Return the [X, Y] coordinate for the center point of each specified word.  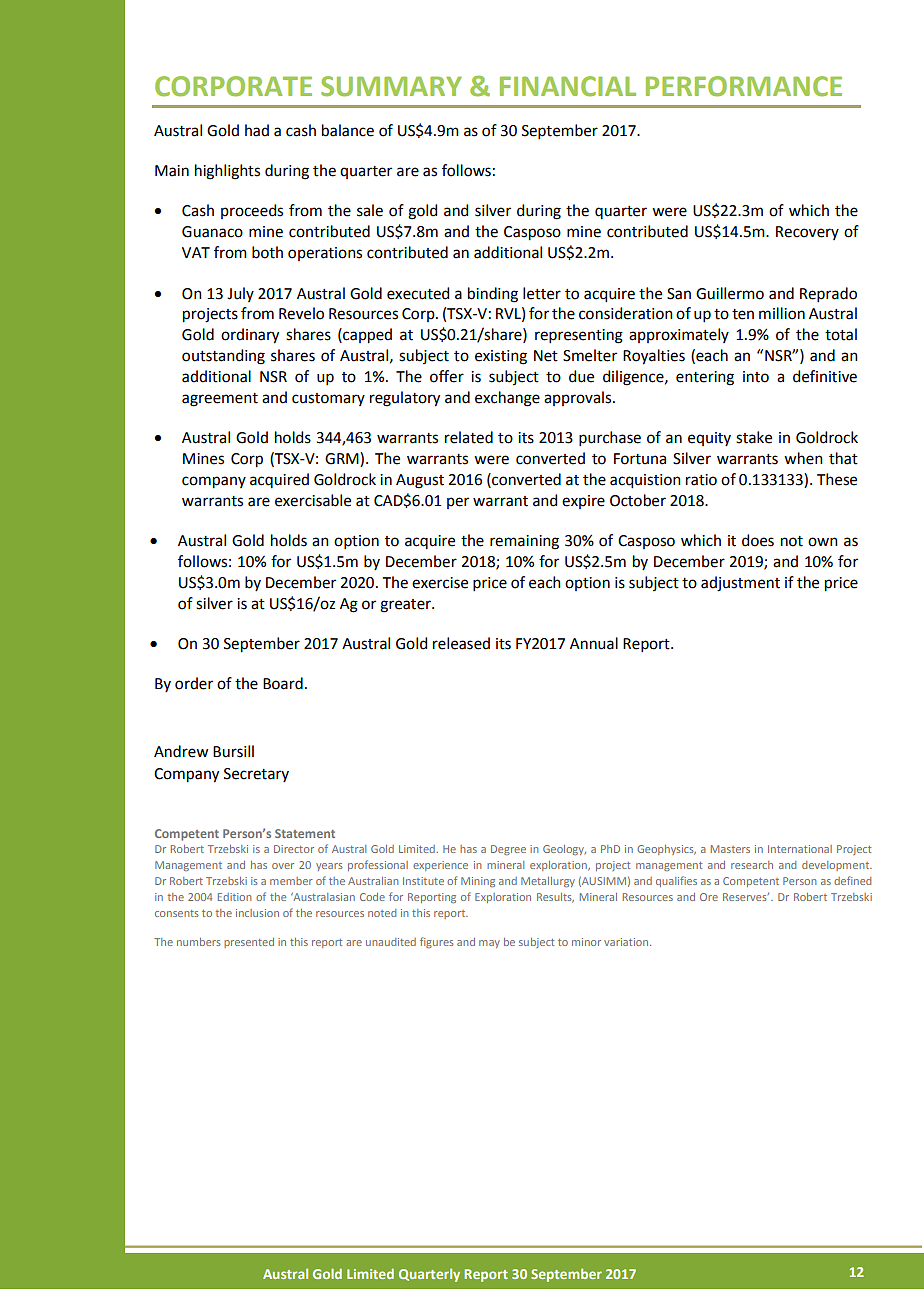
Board [283, 683]
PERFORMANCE [744, 86]
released [461, 643]
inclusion [257, 913]
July [240, 294]
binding [493, 295]
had [257, 130]
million [782, 313]
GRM [343, 459]
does [758, 540]
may [489, 944]
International [800, 849]
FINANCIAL [568, 86]
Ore [709, 897]
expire [583, 502]
